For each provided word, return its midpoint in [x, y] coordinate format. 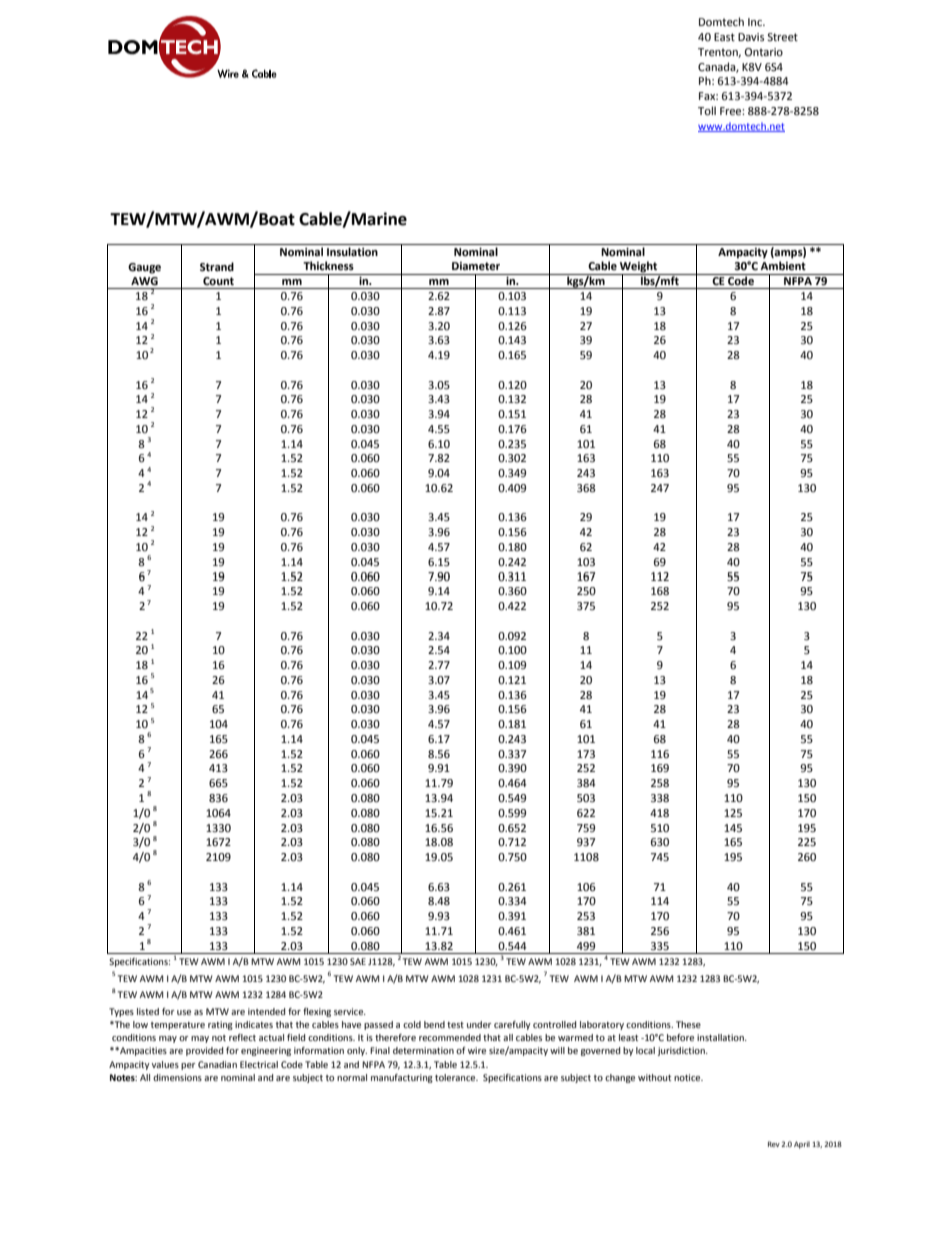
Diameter [476, 266]
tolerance [456, 1077]
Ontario [764, 52]
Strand [217, 267]
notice [688, 1077]
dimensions [177, 1077]
